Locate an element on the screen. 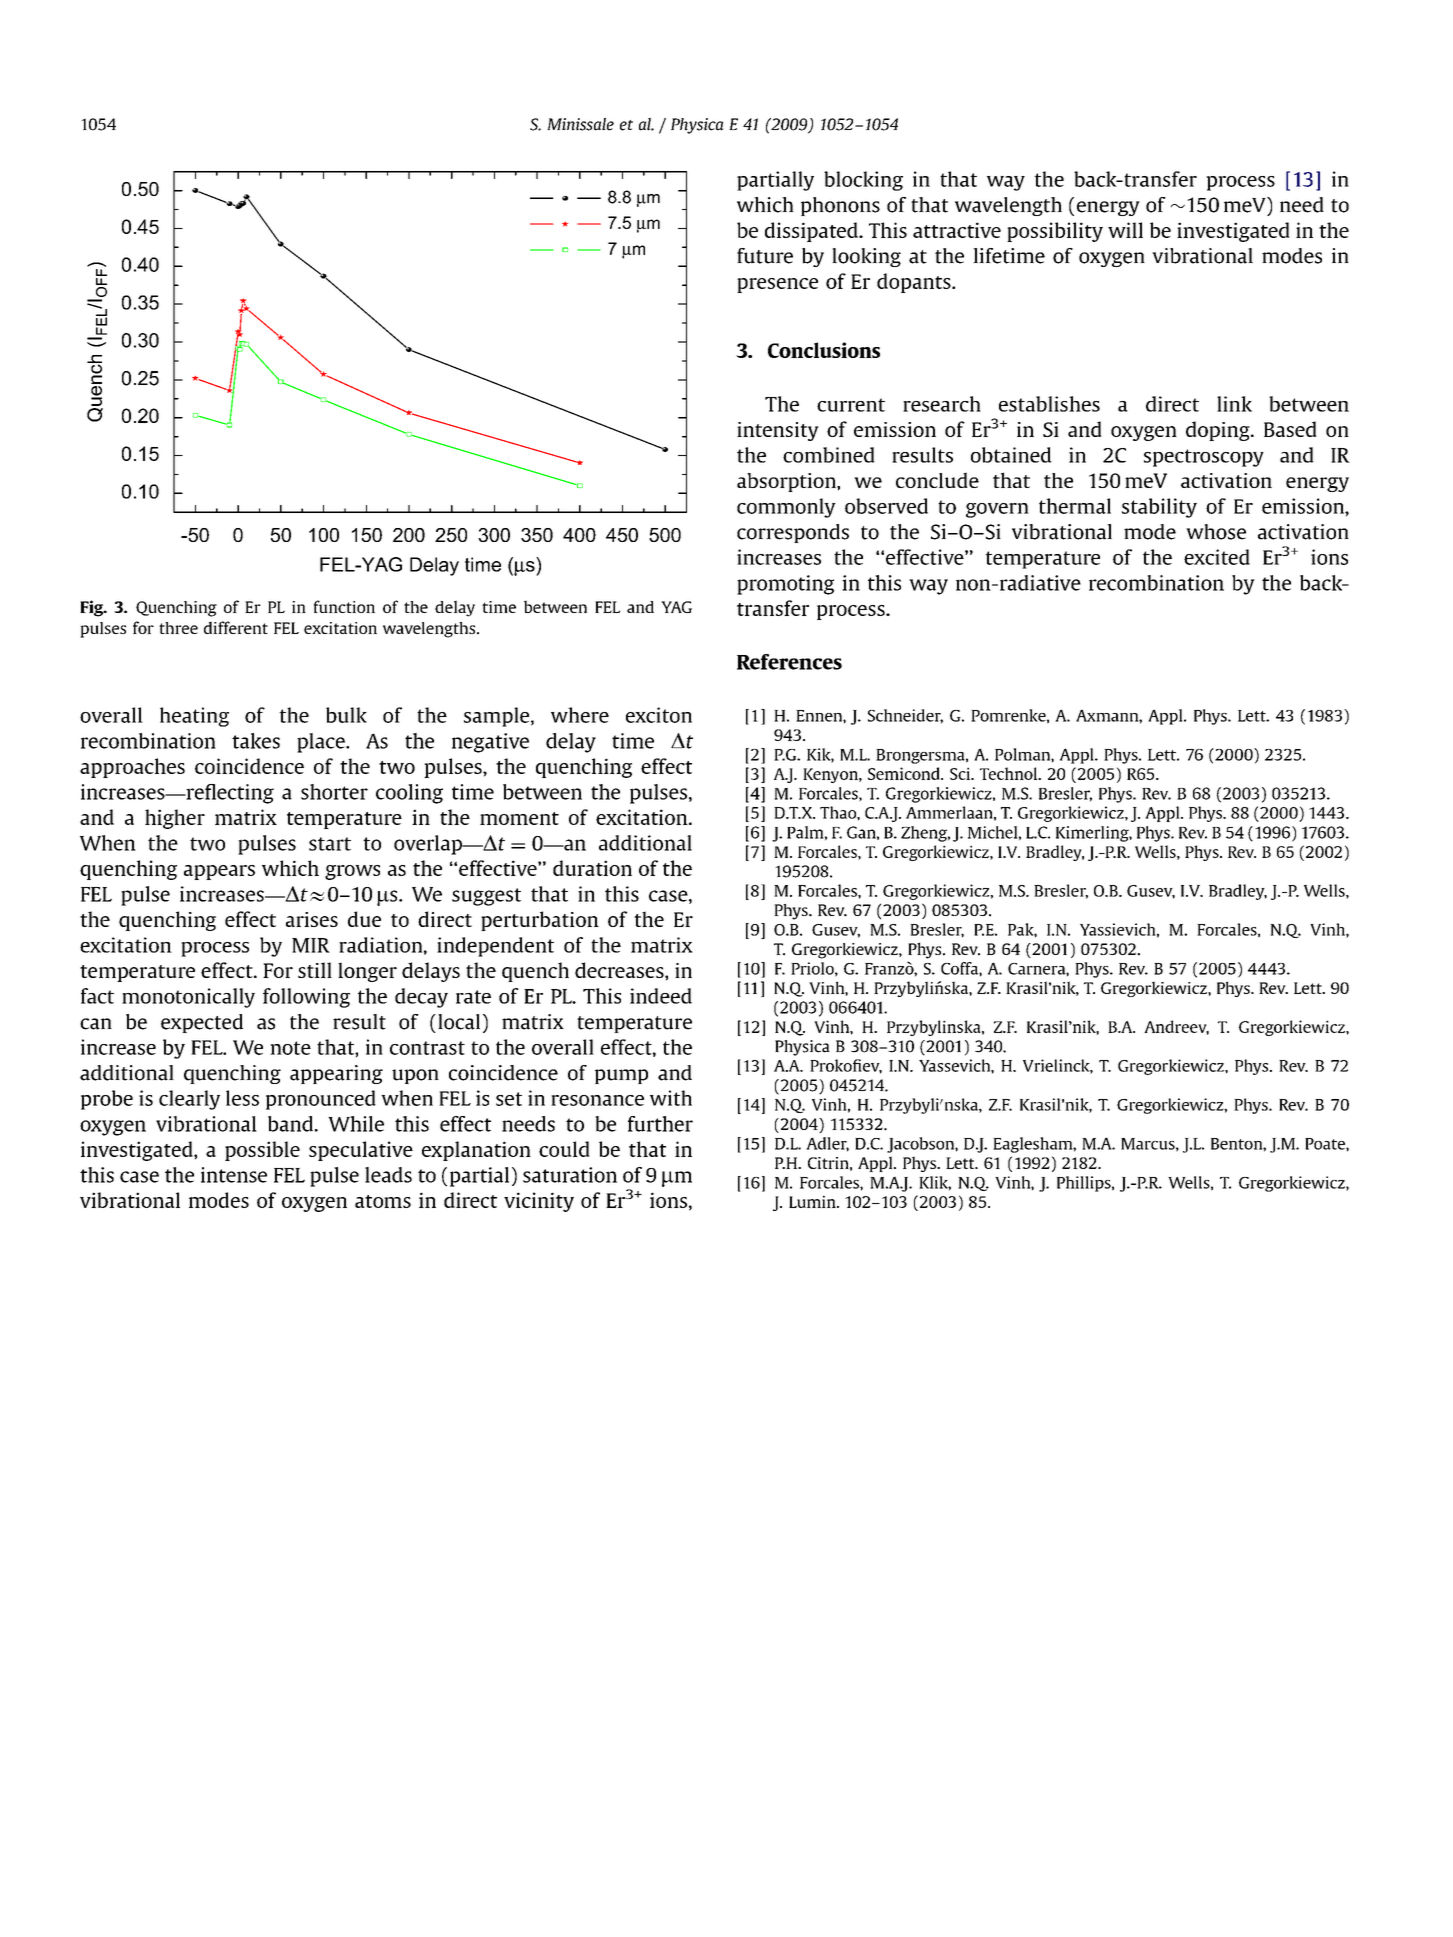 This screenshot has height=1937, width=1453. appears is located at coordinates (219, 872).
